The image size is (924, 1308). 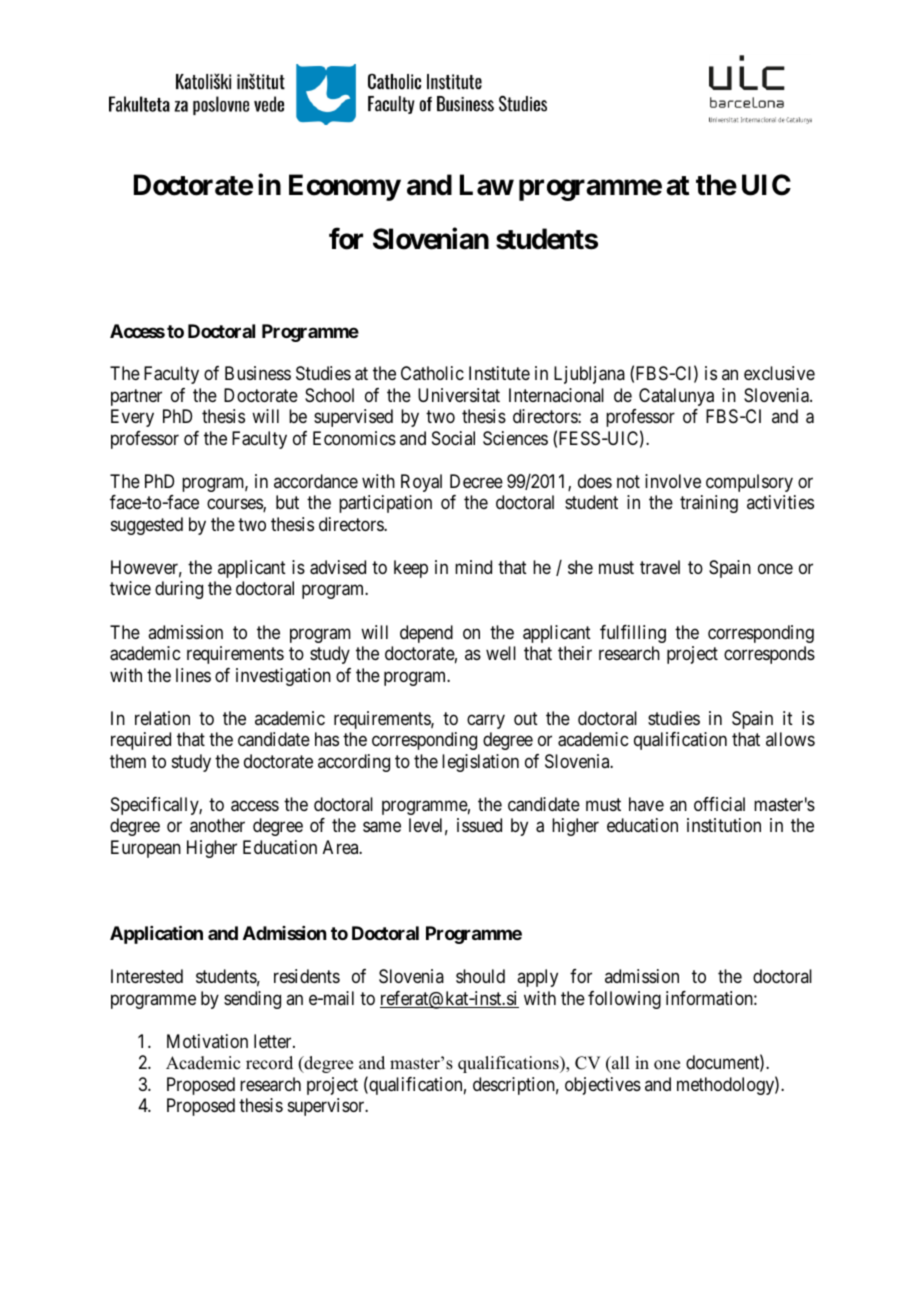 What do you see at coordinates (432, 373) in the document?
I see `Catholic` at bounding box center [432, 373].
